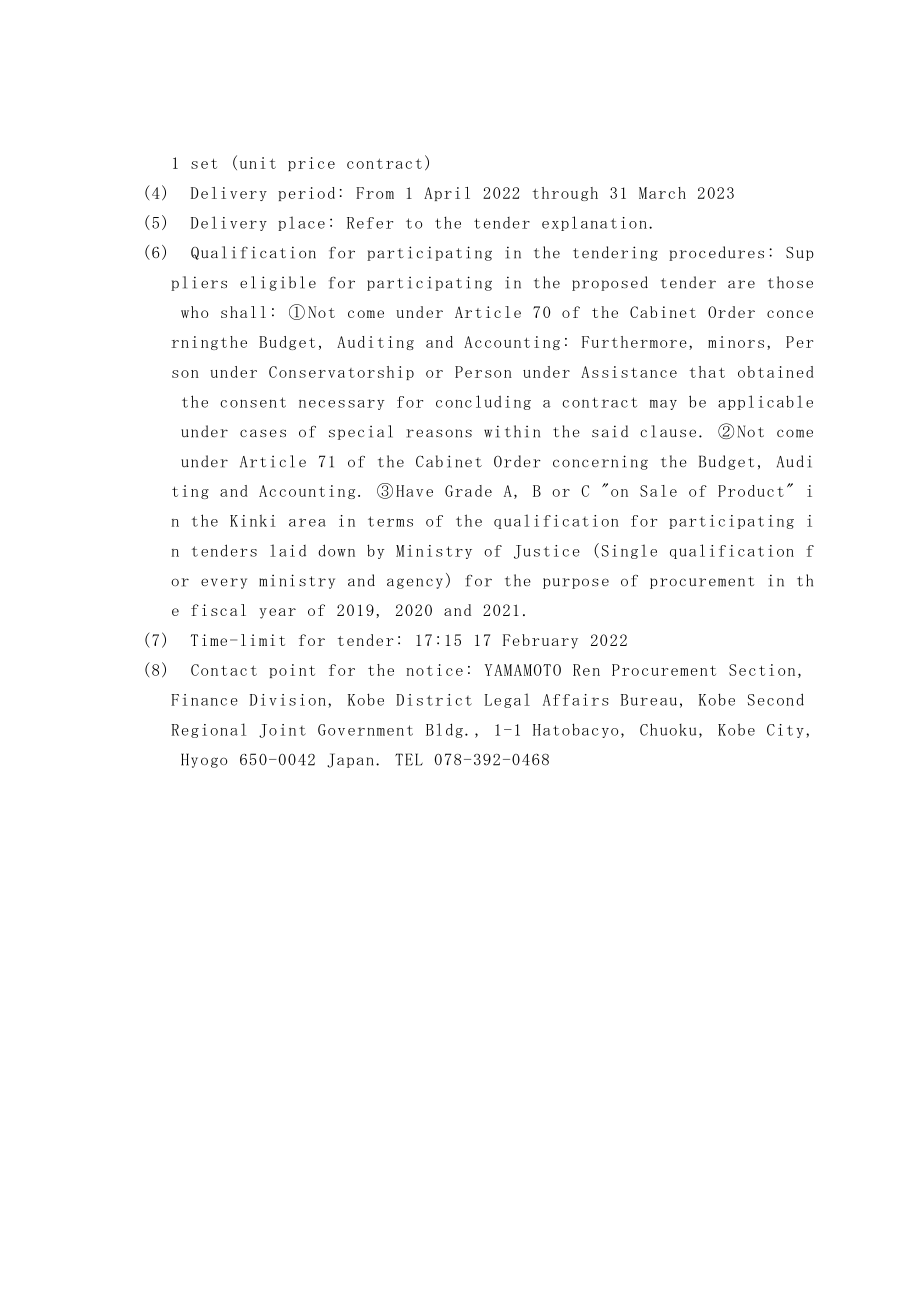  I want to click on Product, so click(751, 491).
